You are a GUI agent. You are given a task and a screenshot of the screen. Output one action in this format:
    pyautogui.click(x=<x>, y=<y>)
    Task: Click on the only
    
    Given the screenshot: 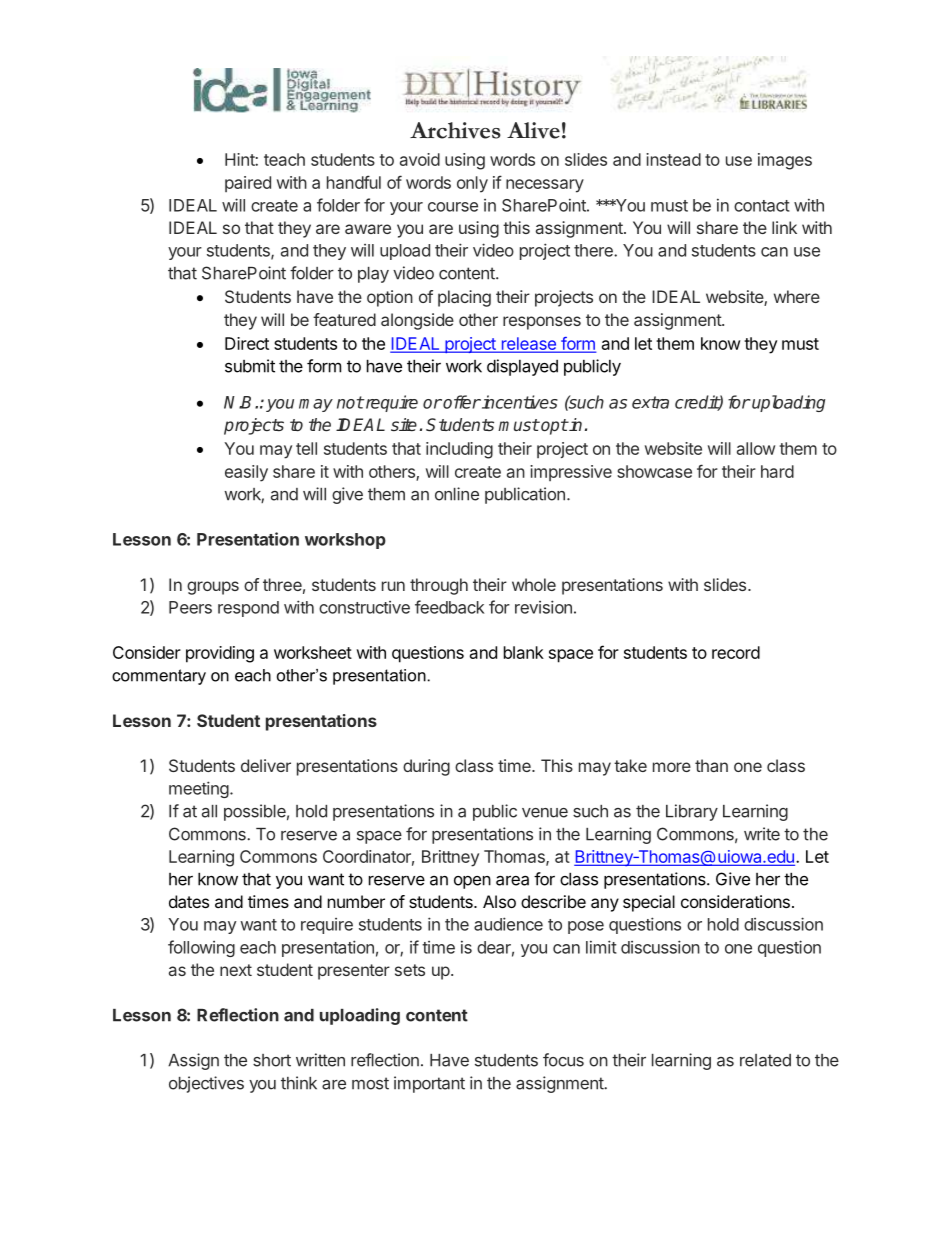 What is the action you would take?
    pyautogui.click(x=472, y=184)
